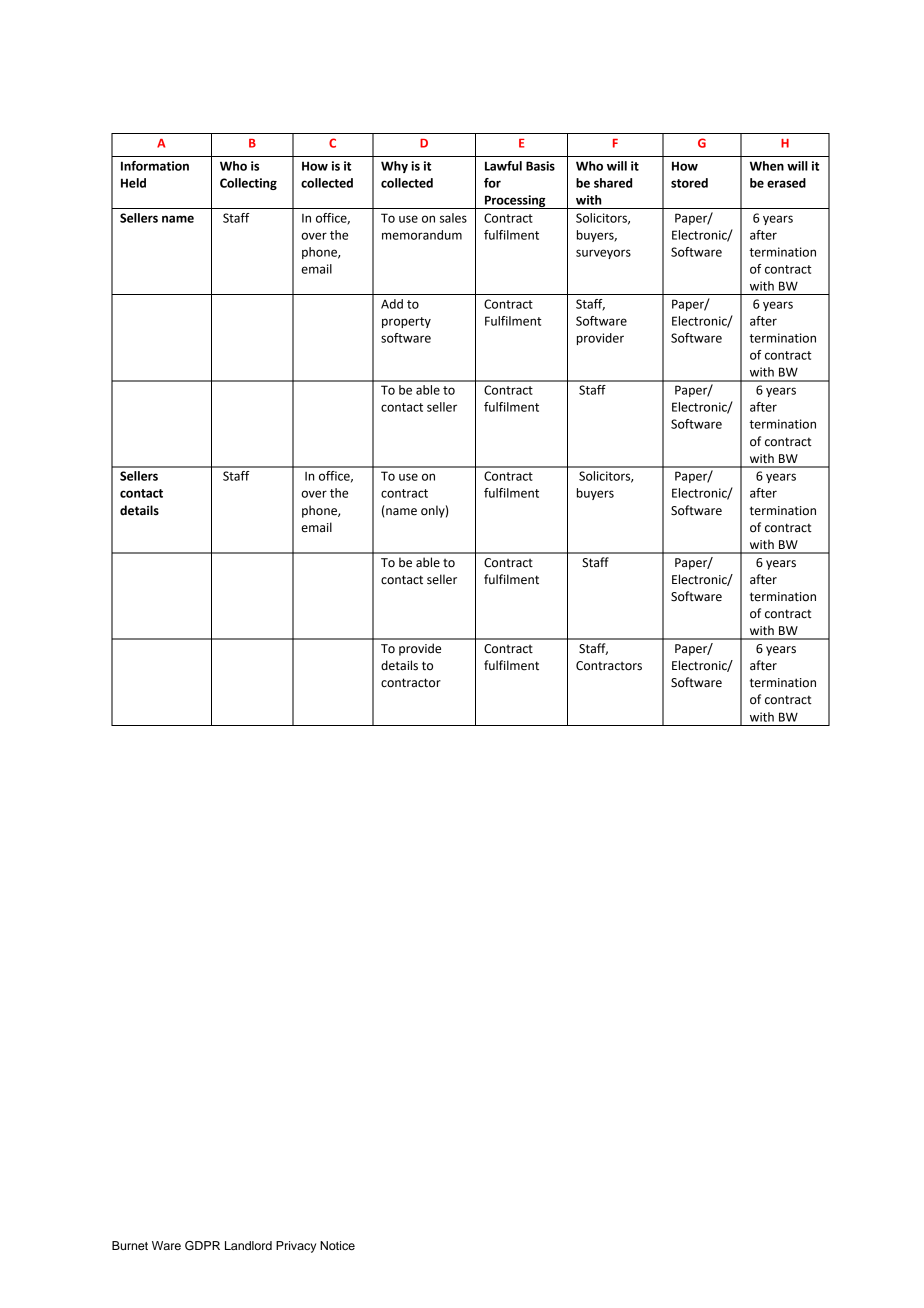  I want to click on memorandum, so click(422, 235).
